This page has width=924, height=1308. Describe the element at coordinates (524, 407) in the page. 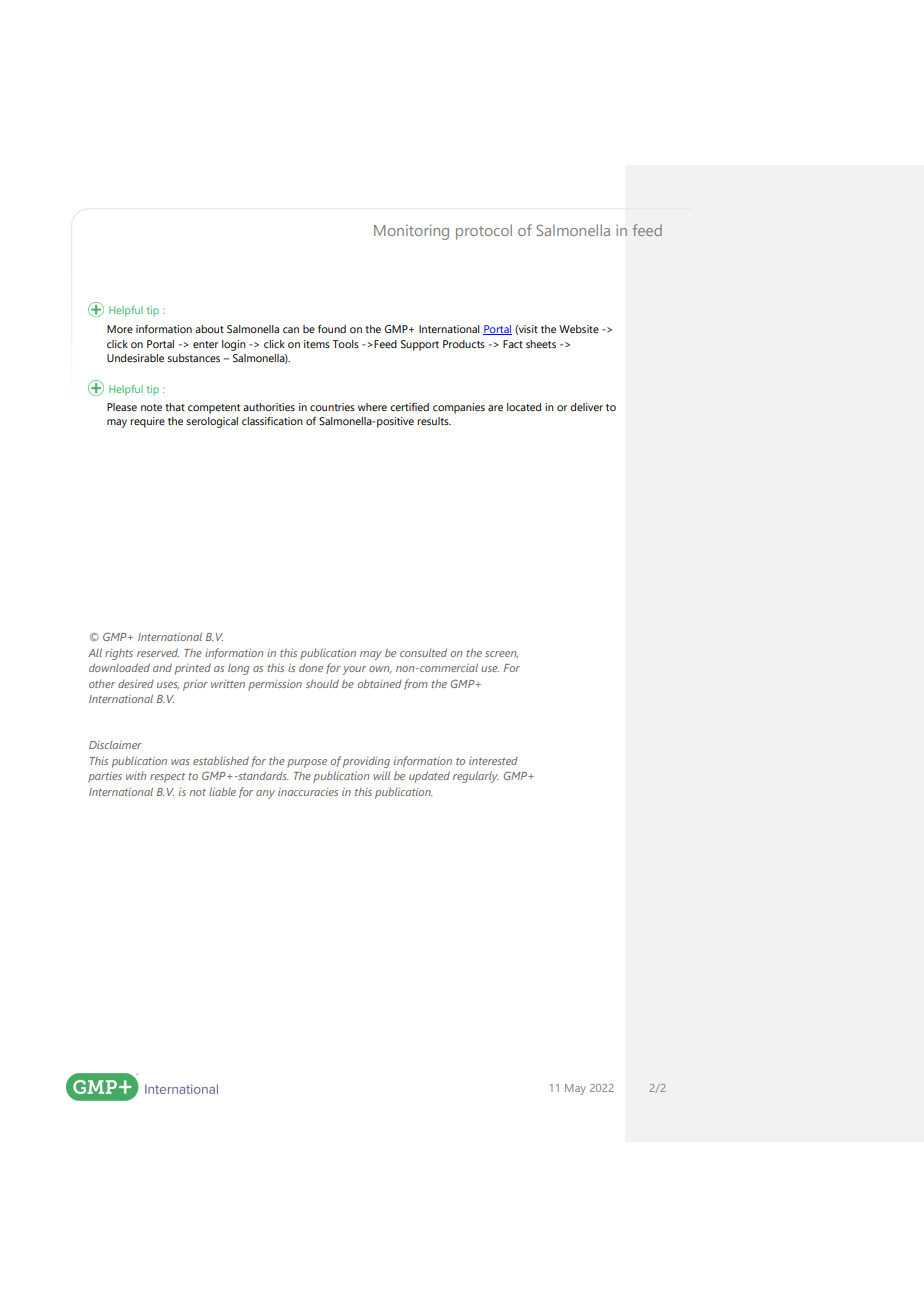

I see `located` at that location.
